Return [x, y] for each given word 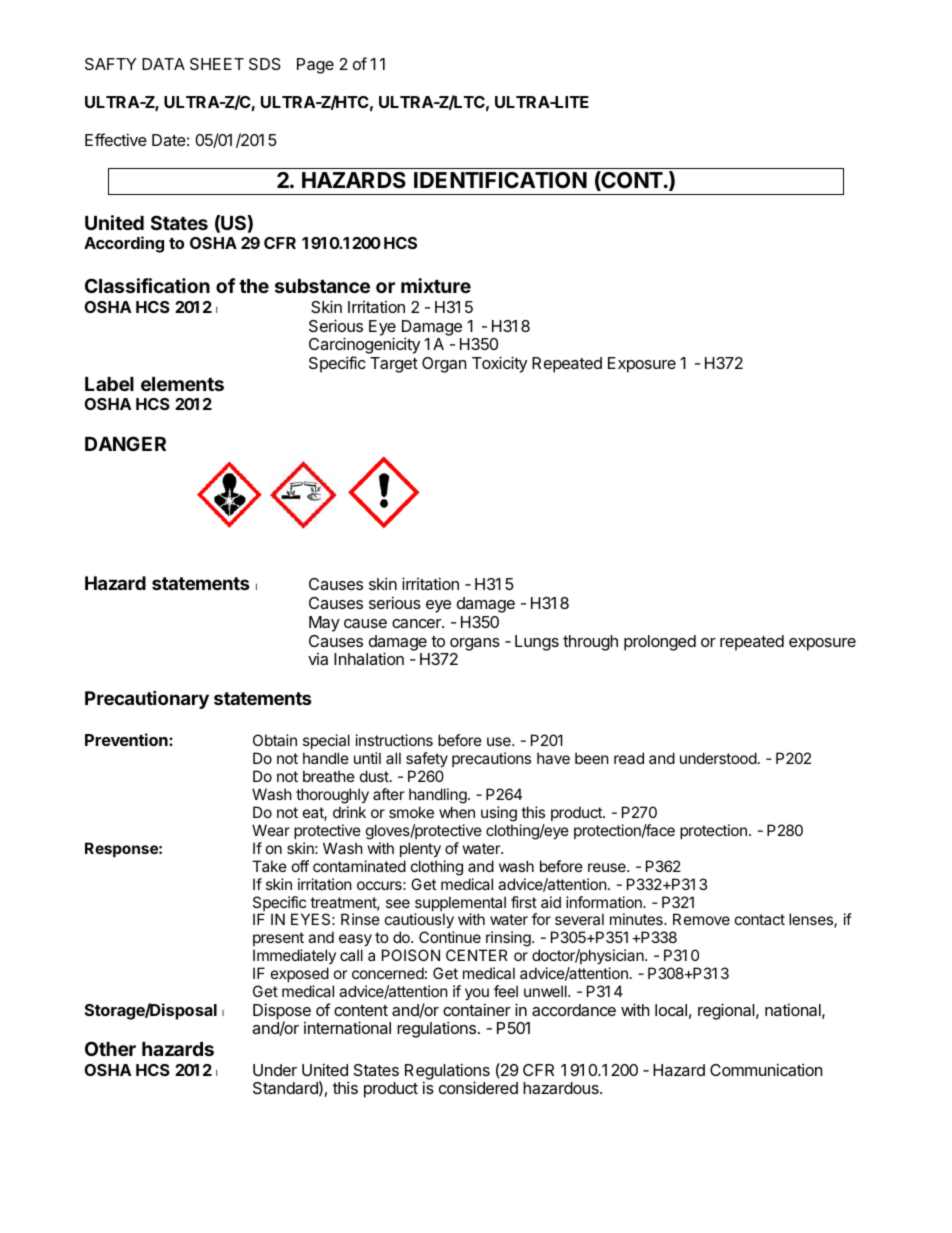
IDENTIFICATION [500, 180]
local [671, 1010]
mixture [436, 285]
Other [110, 1048]
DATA [163, 64]
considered [478, 1087]
